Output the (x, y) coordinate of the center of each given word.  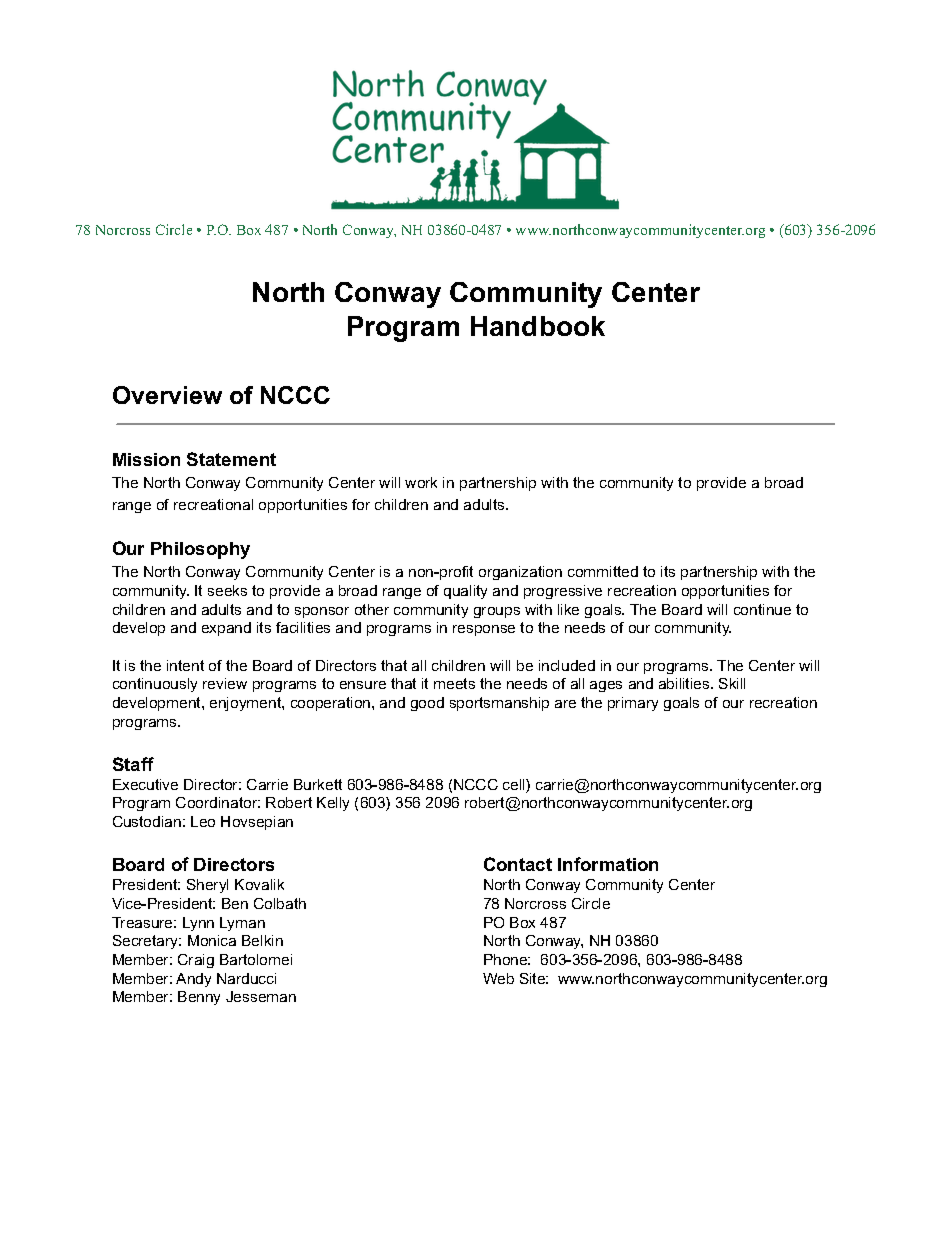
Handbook (538, 326)
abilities (685, 683)
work (421, 482)
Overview (167, 395)
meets (454, 683)
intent (185, 665)
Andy (193, 980)
